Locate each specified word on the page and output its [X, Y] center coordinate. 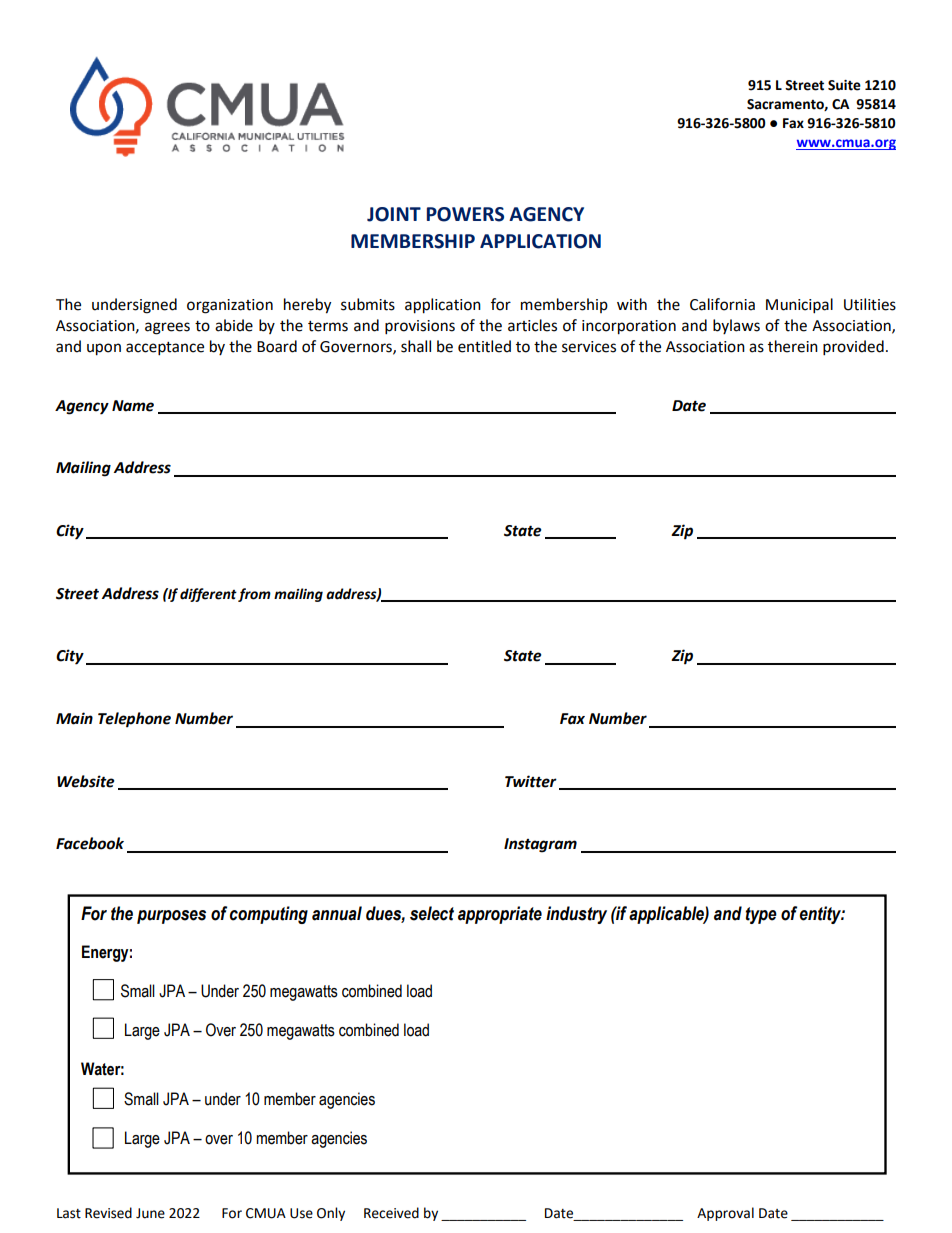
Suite [844, 85]
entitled [484, 346]
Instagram [540, 845]
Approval [725, 1214]
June [150, 1213]
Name [133, 406]
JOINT [394, 214]
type [761, 915]
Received [391, 1213]
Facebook [90, 843]
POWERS [465, 214]
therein [793, 346]
